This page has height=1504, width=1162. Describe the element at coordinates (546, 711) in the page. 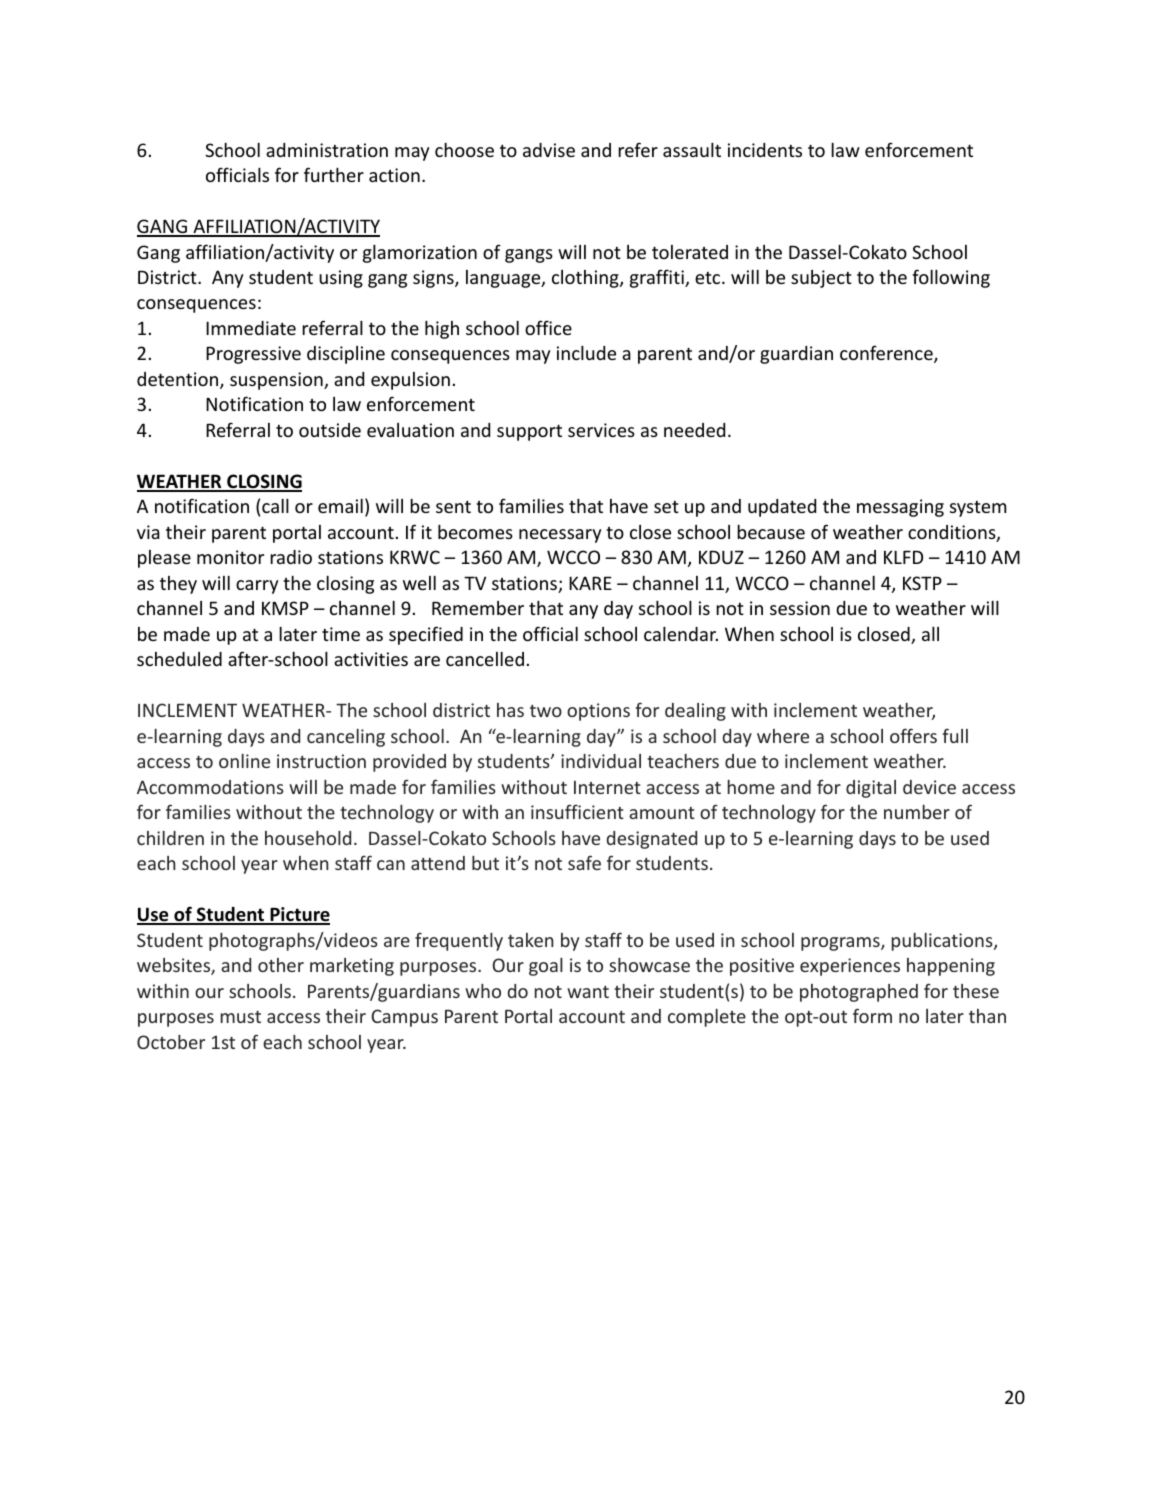

I see `two` at that location.
